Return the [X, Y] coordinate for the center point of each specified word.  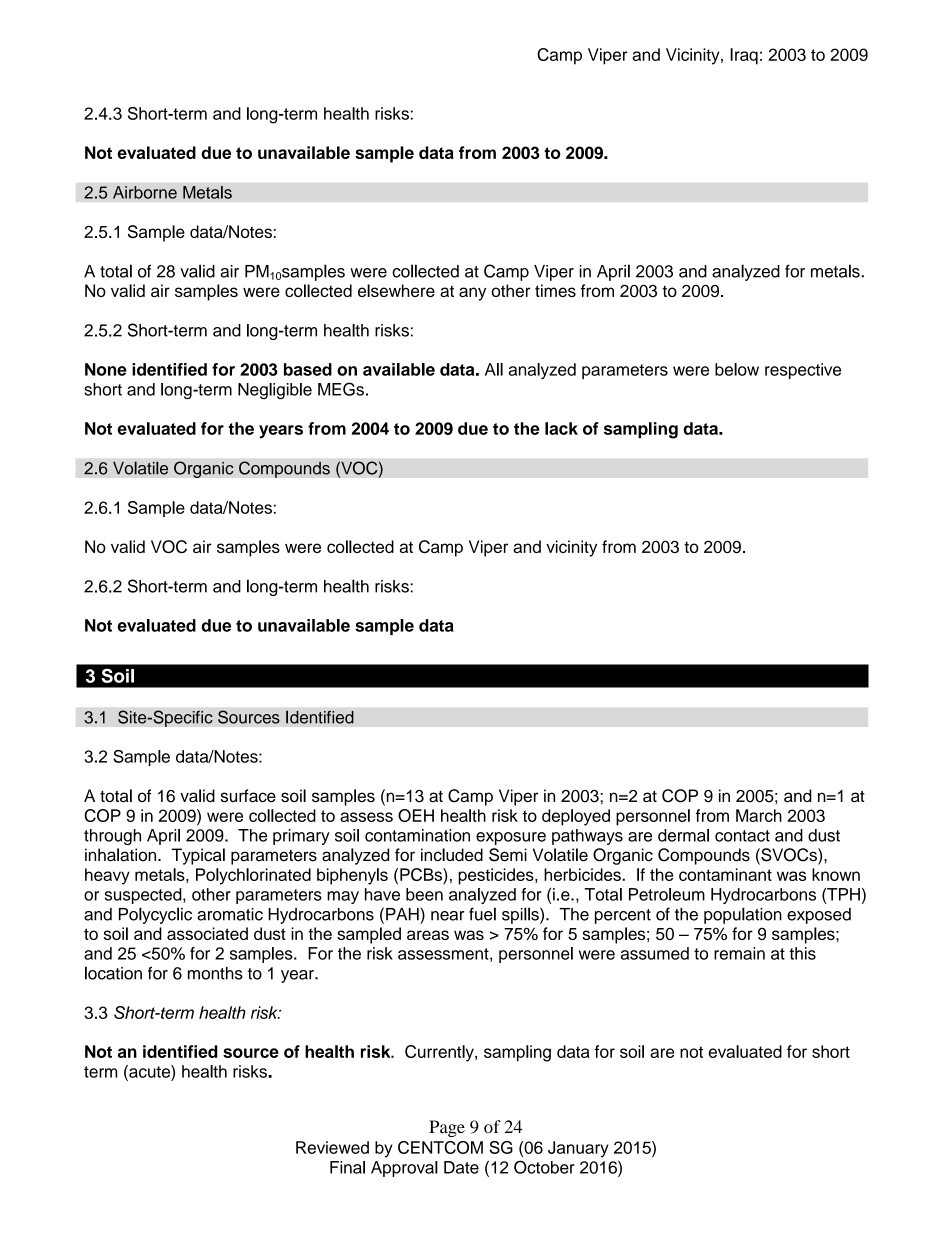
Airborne [145, 192]
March [759, 815]
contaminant [725, 874]
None [106, 369]
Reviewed [332, 1147]
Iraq [744, 56]
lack [561, 428]
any [472, 294]
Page [447, 1128]
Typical [198, 856]
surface [248, 795]
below [737, 369]
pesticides [497, 876]
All [494, 369]
